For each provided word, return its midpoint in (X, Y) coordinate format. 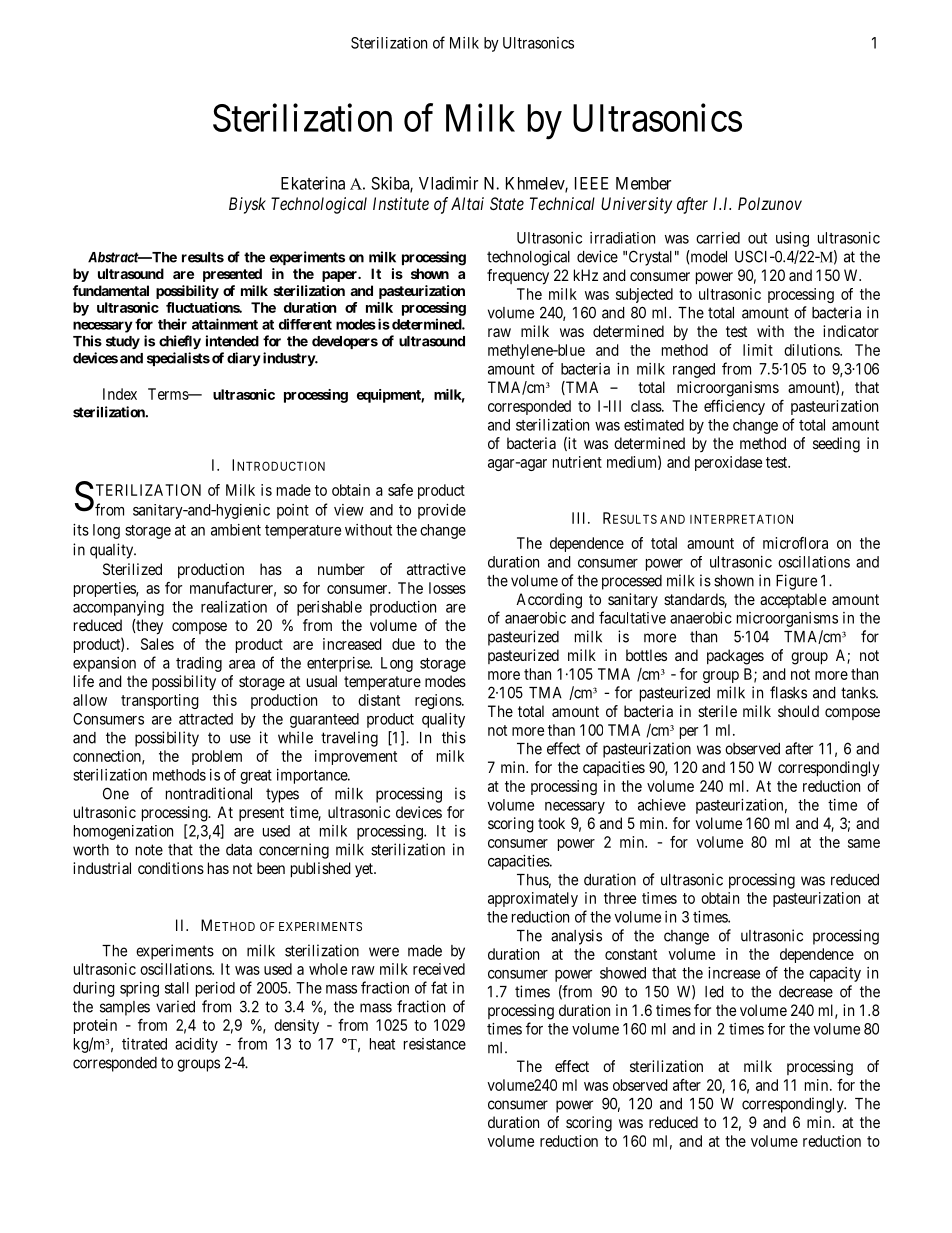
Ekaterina (313, 183)
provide (442, 511)
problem (217, 757)
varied (175, 1006)
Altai (467, 203)
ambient (236, 530)
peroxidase (728, 463)
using (792, 239)
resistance (435, 1044)
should (798, 711)
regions (439, 701)
